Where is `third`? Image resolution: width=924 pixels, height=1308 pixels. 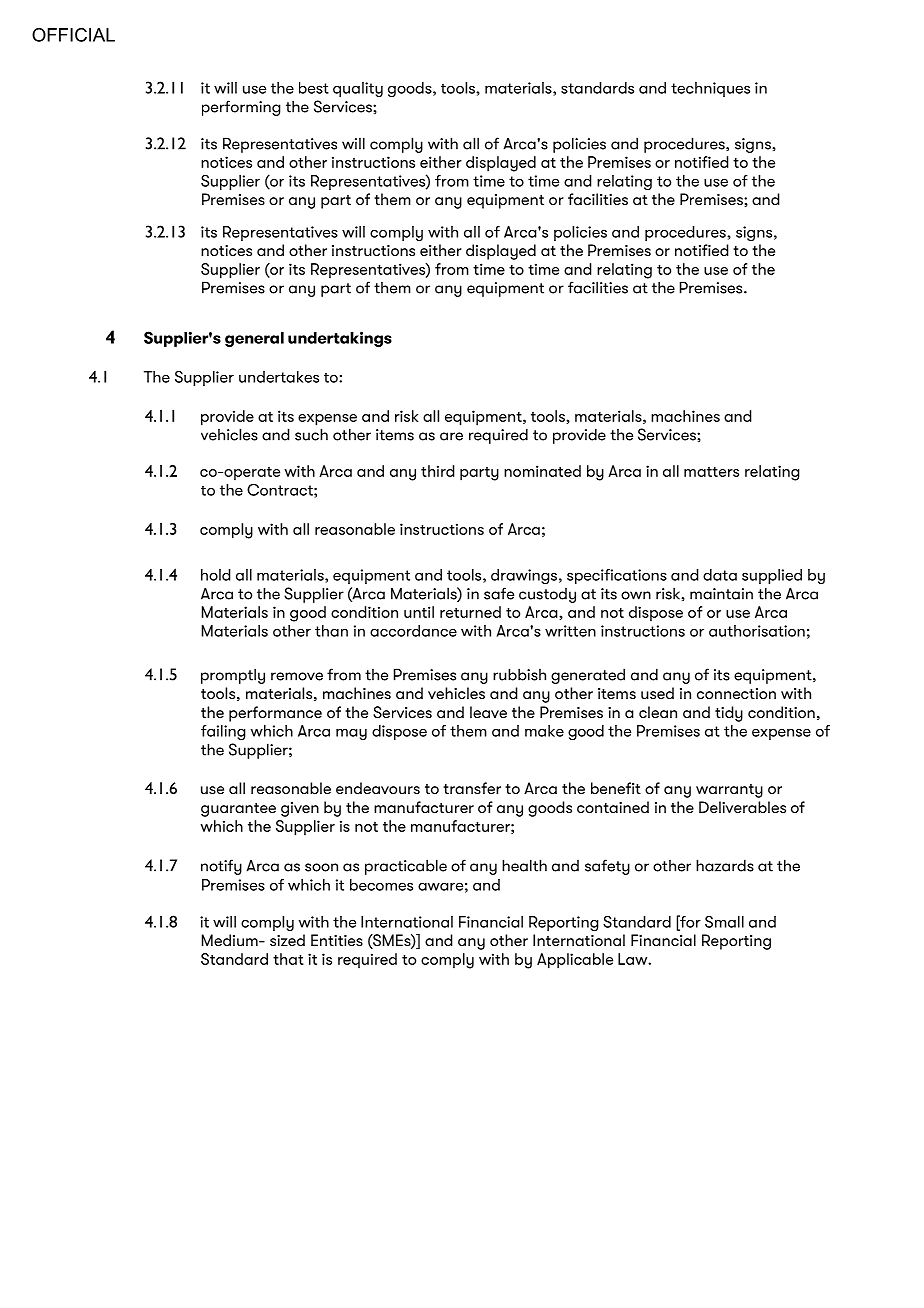 third is located at coordinates (438, 471).
